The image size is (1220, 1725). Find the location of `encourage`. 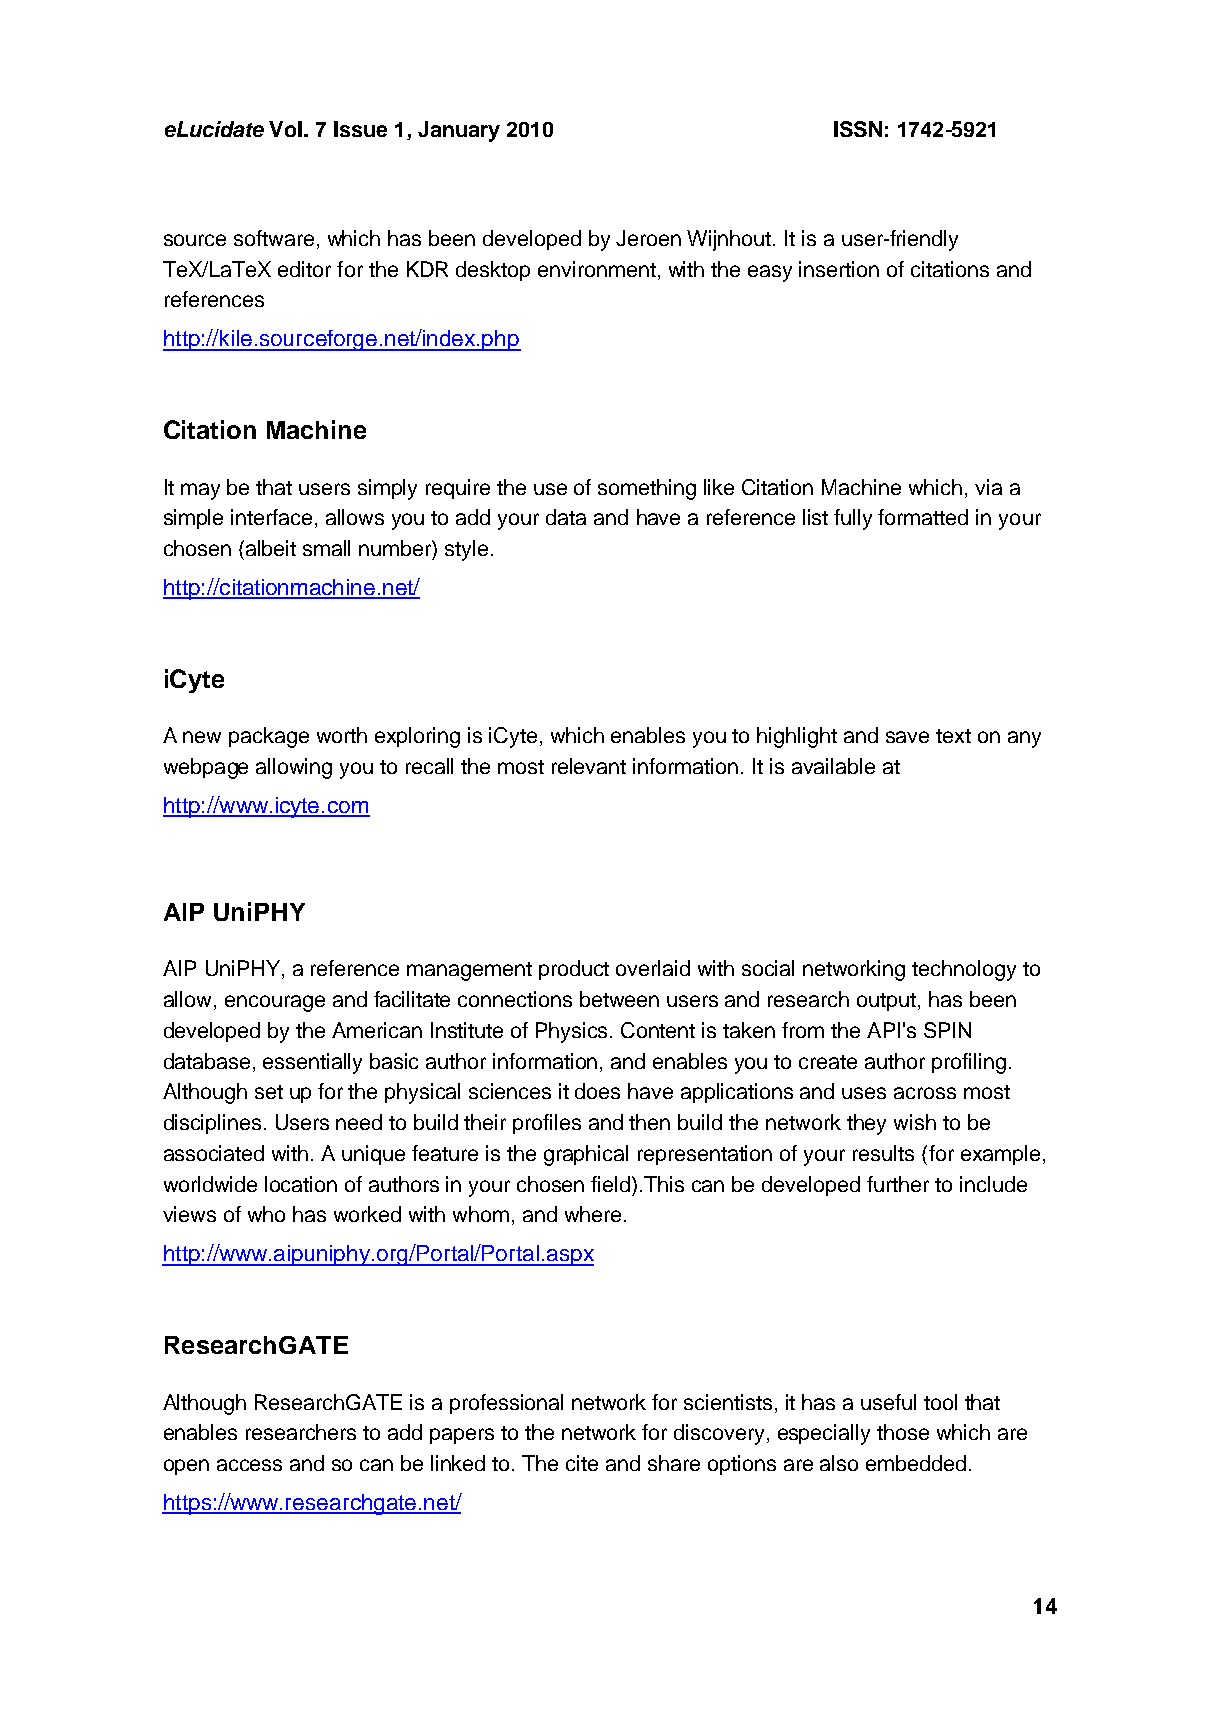

encourage is located at coordinates (275, 1003).
